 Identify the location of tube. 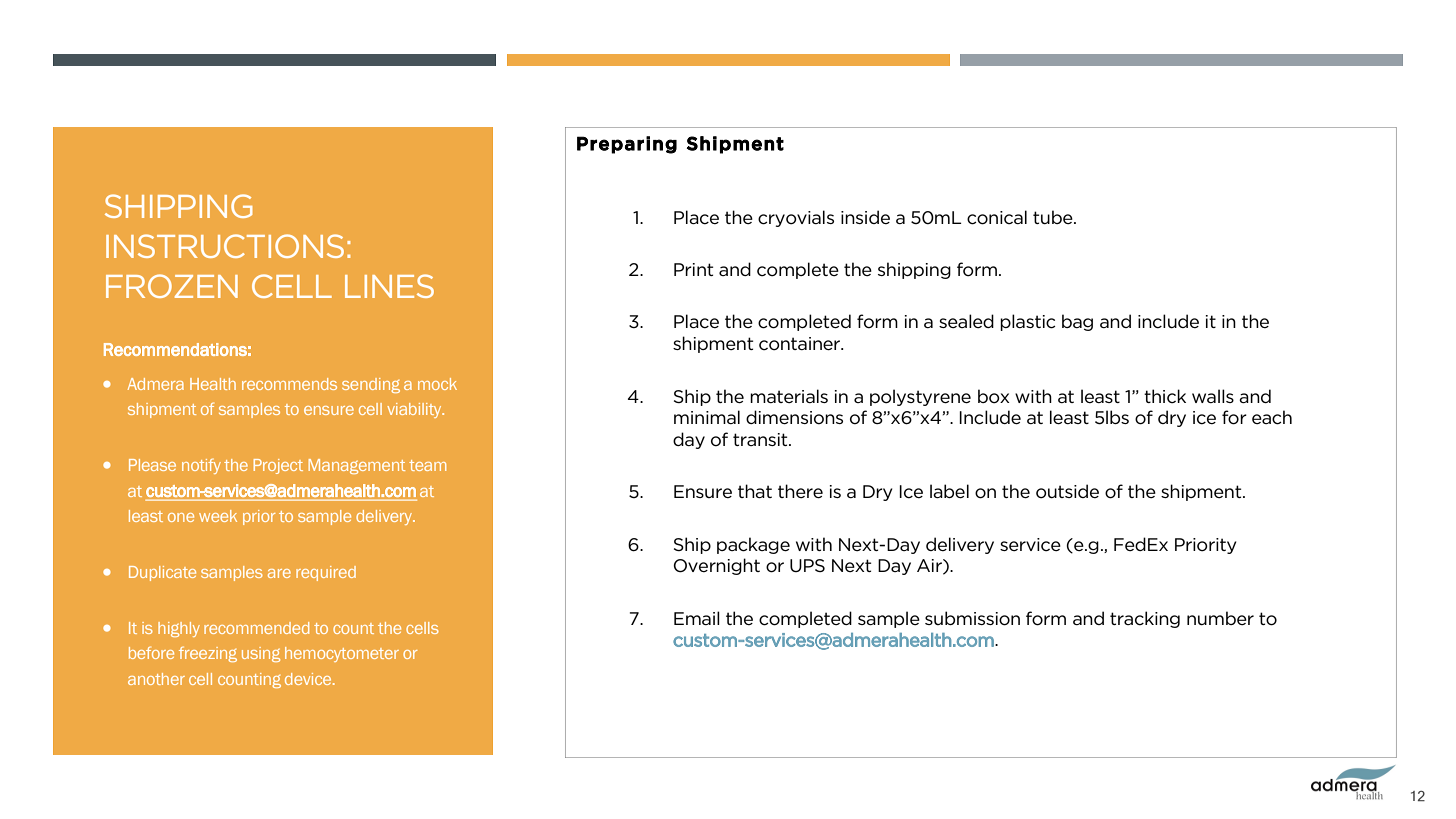
(1054, 217).
